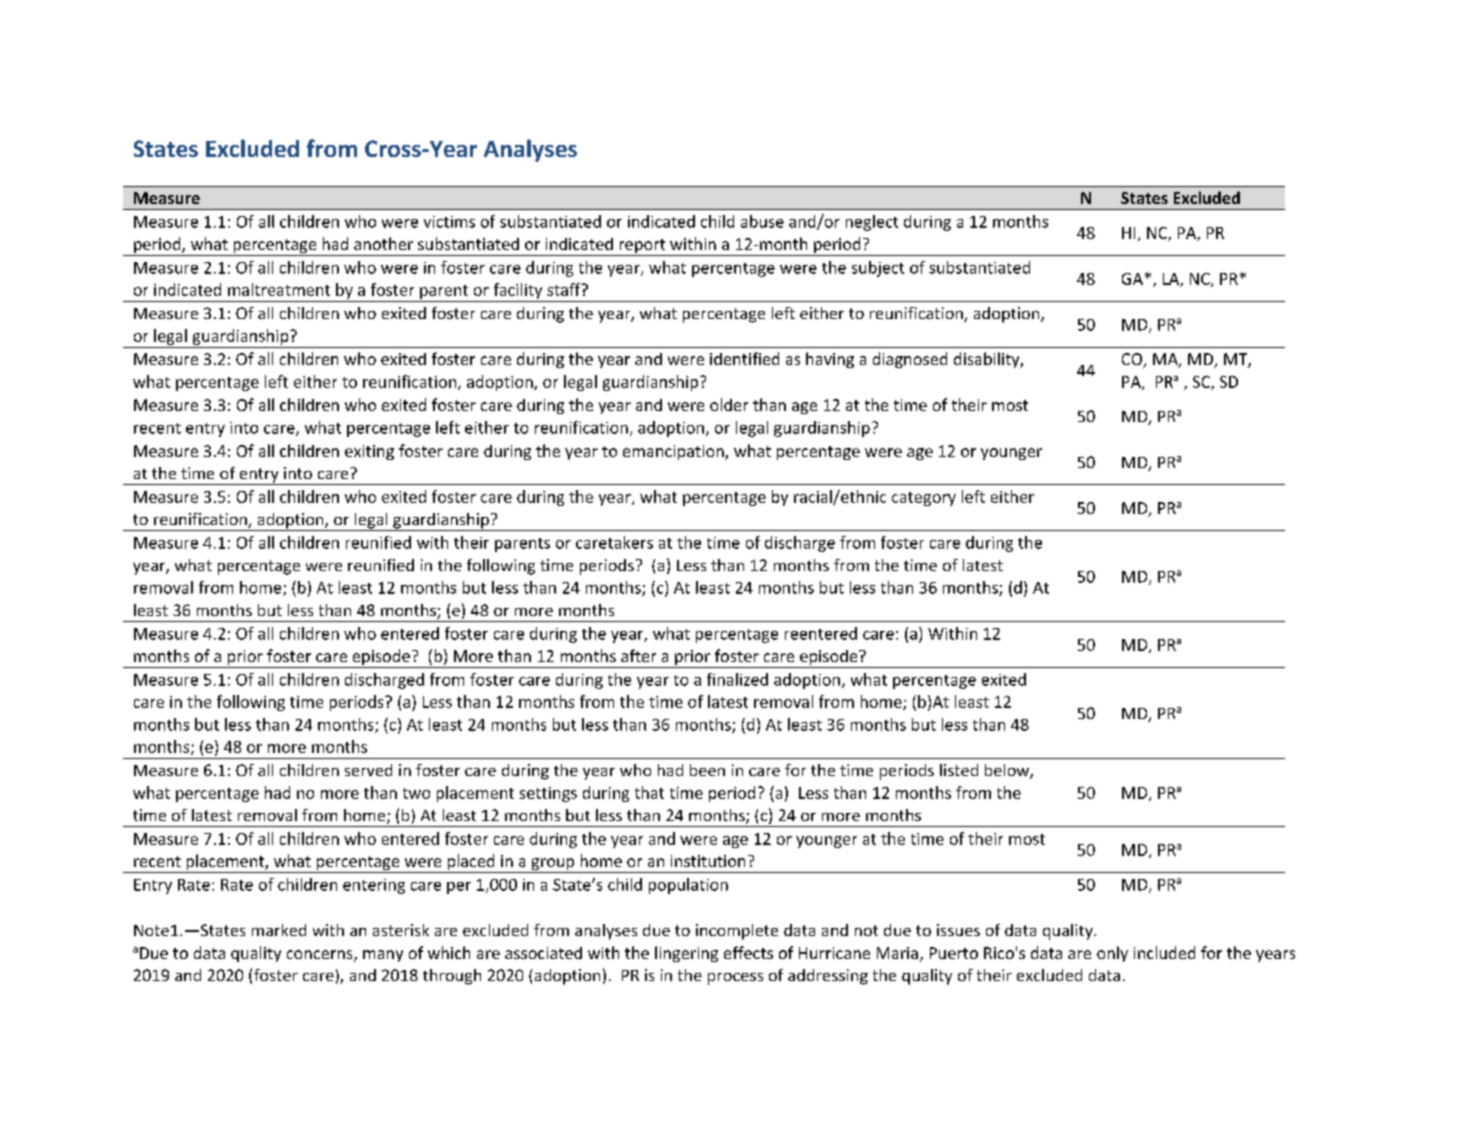 The height and width of the screenshot is (1127, 1459). I want to click on subject, so click(878, 269).
